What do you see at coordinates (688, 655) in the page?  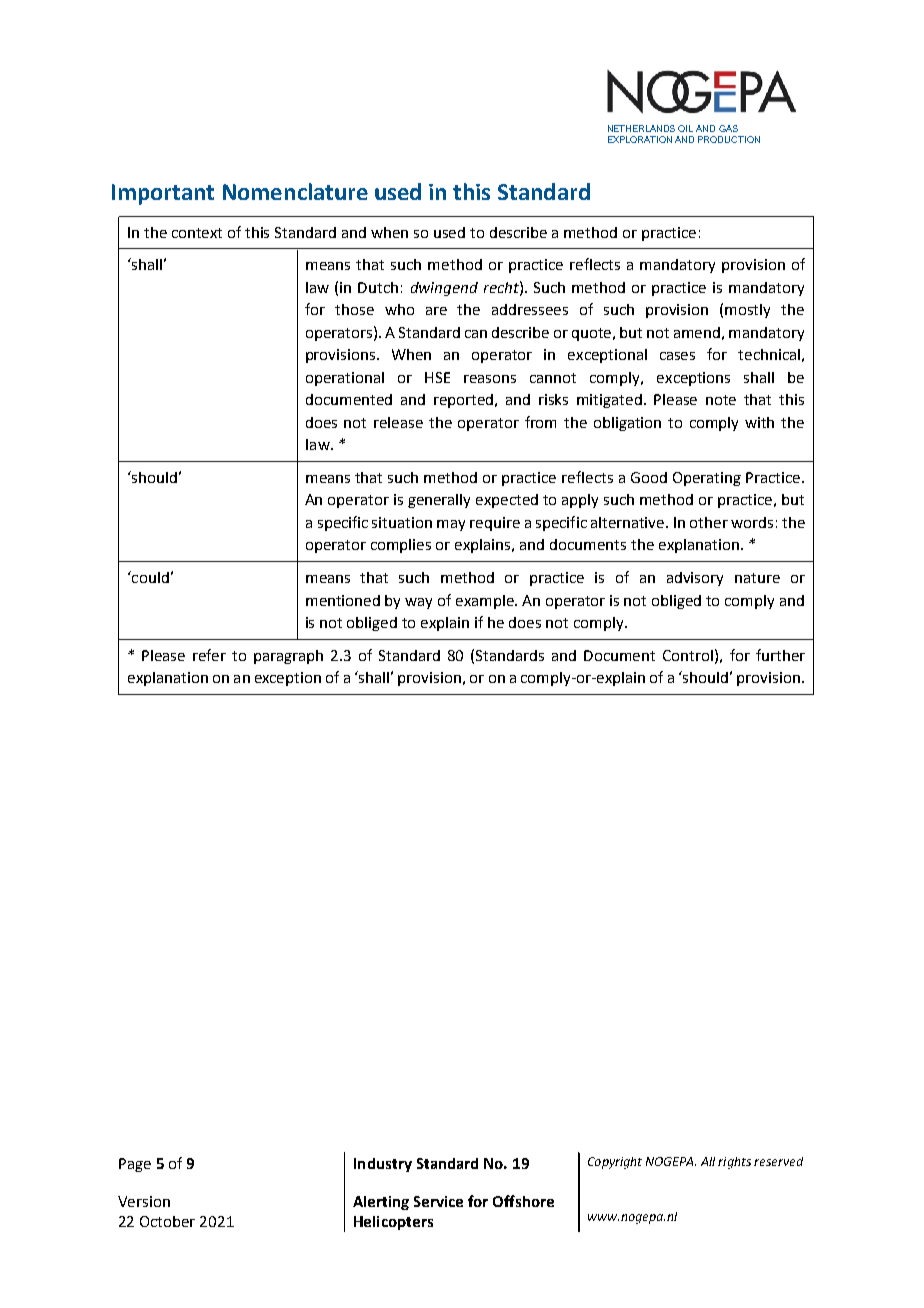 I see `Control` at bounding box center [688, 655].
